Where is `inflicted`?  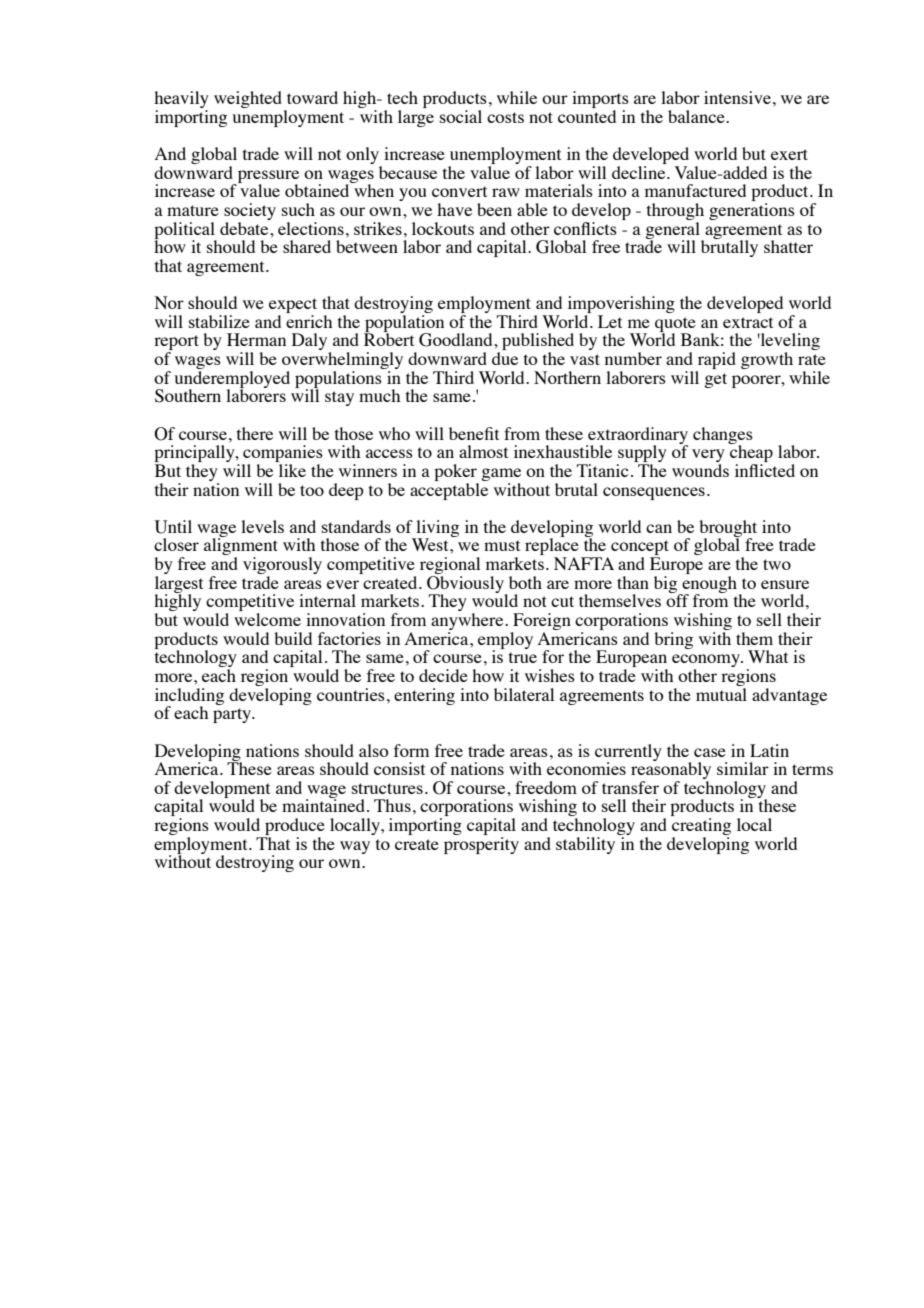
inflicted is located at coordinates (765, 470).
